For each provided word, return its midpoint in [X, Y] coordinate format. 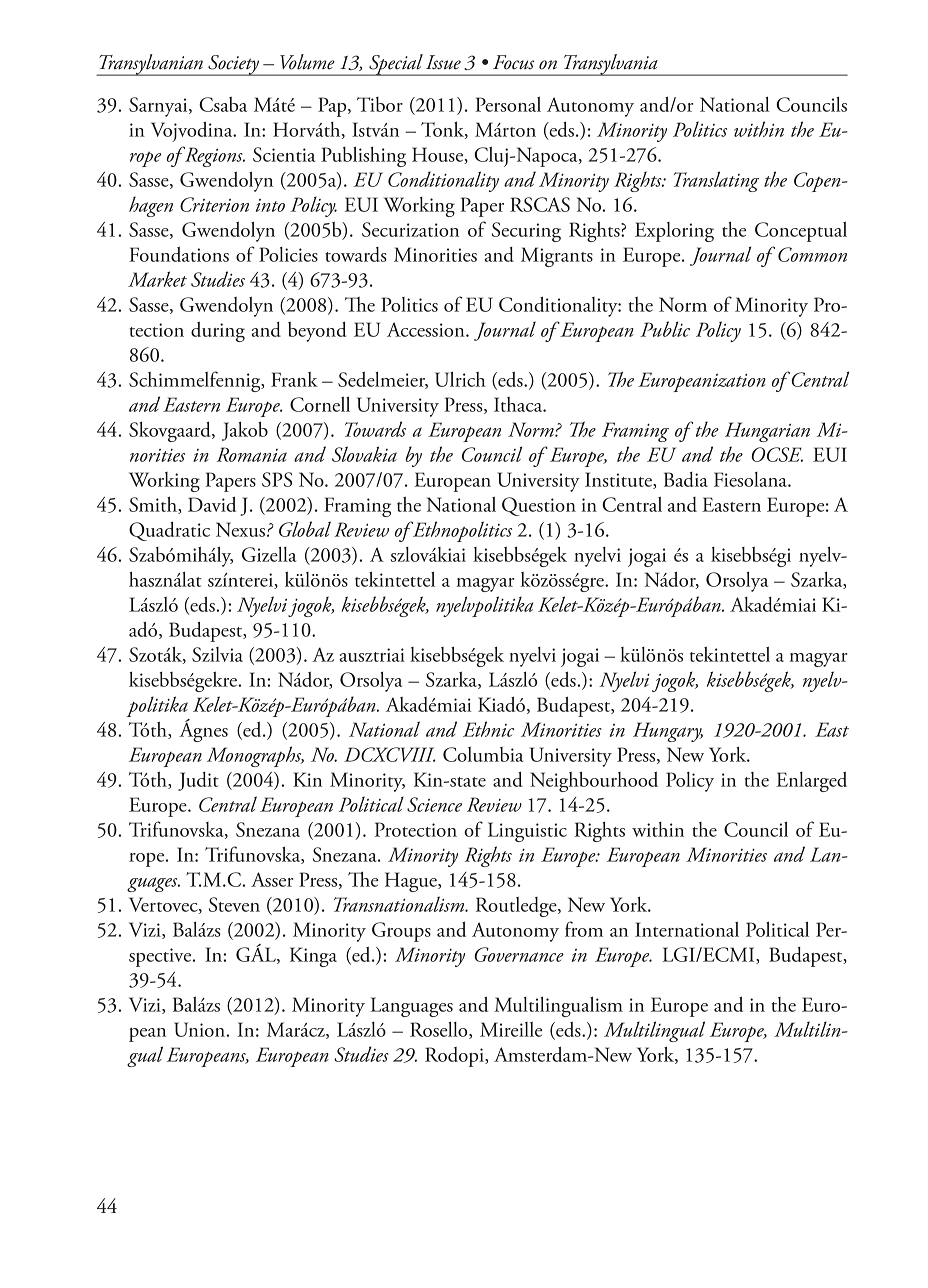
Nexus [242, 529]
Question [539, 506]
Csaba [223, 104]
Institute [619, 480]
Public [665, 329]
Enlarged [811, 782]
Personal [508, 104]
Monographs [255, 756]
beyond [317, 332]
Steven [234, 904]
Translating [716, 181]
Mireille [511, 1029]
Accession [427, 329]
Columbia [483, 754]
